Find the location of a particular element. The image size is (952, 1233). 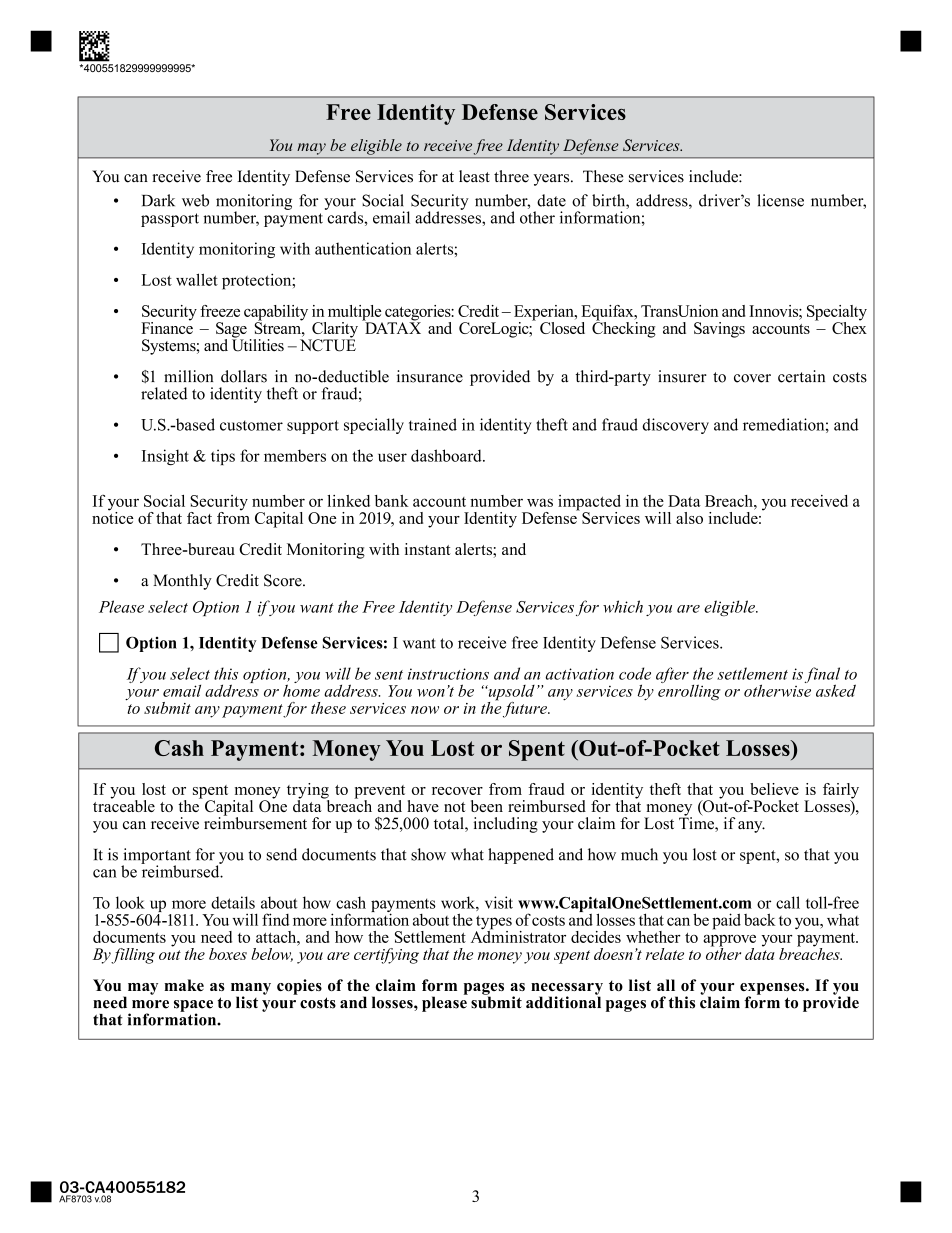

insurance is located at coordinates (430, 376).
